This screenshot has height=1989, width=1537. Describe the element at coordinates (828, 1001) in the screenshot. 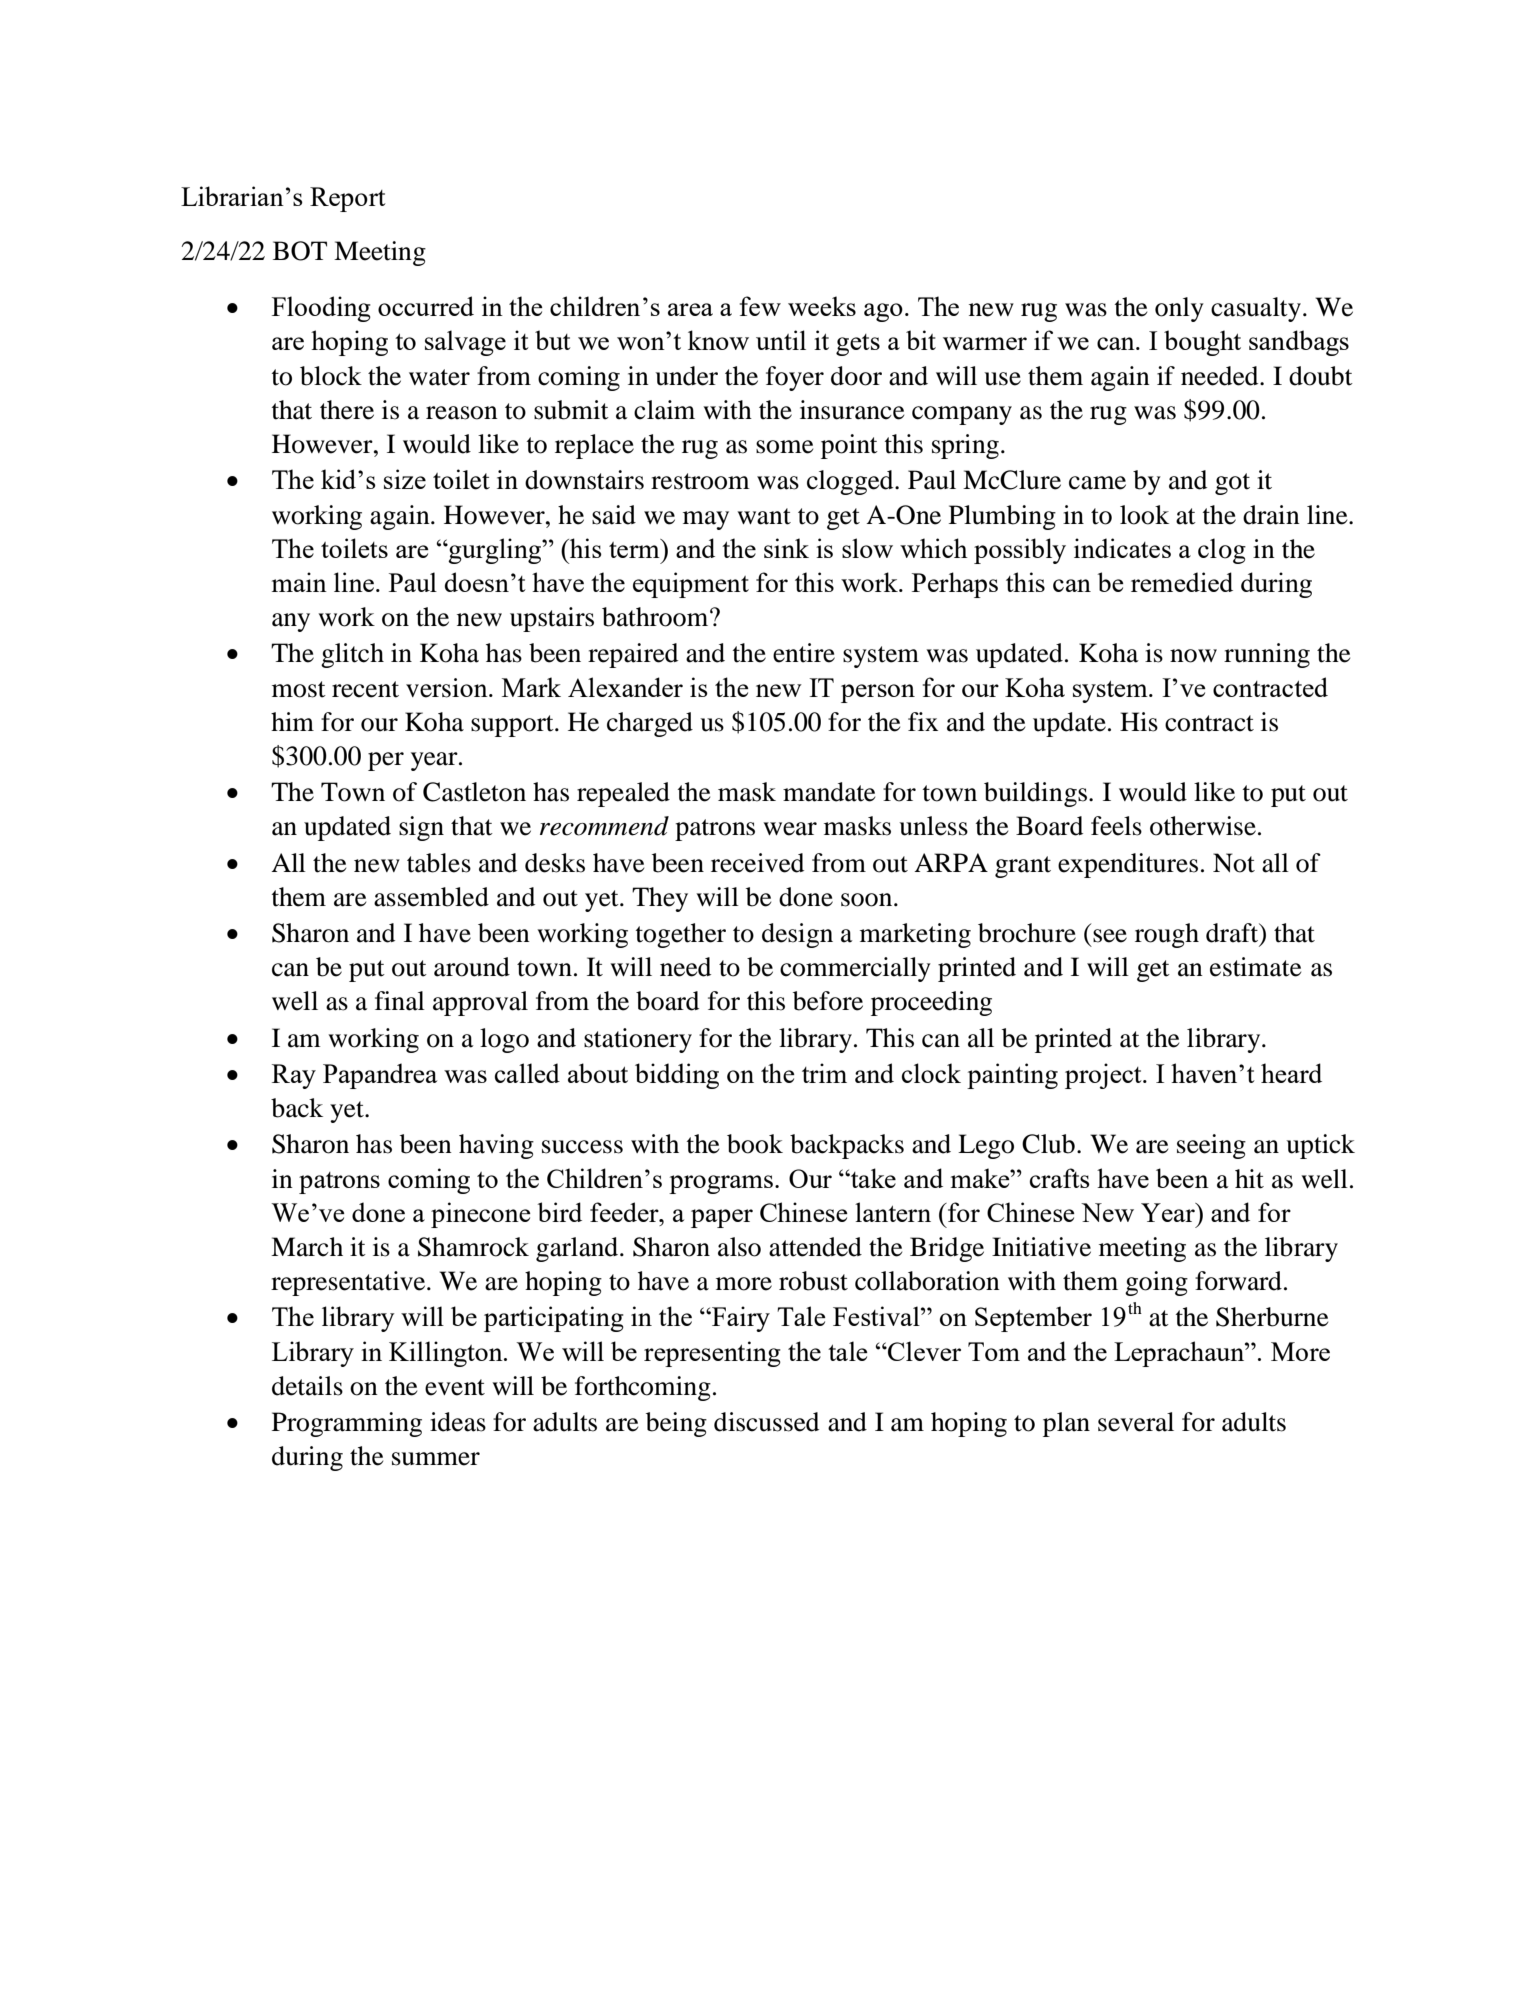

I see `before` at that location.
